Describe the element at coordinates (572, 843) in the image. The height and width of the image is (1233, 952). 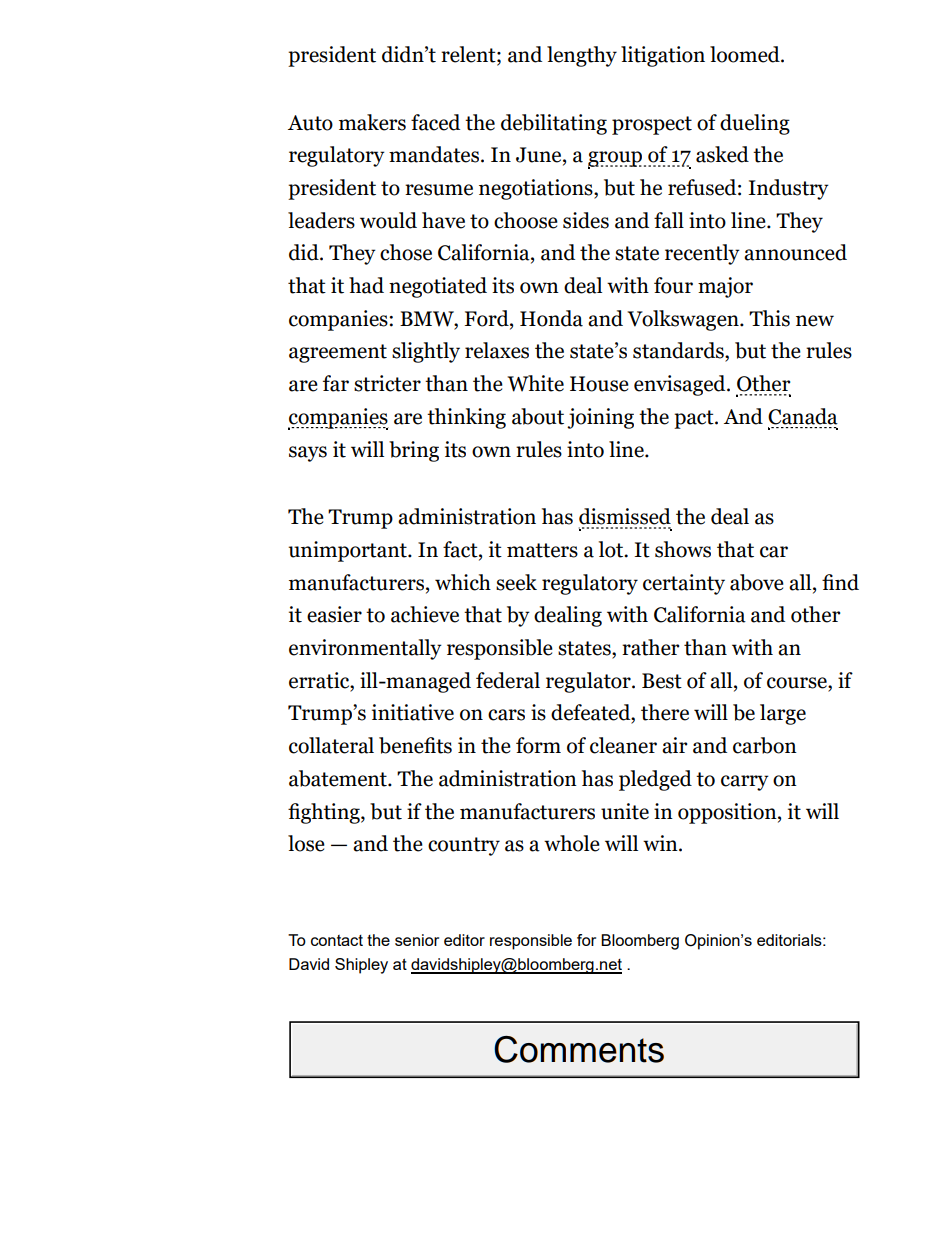
I see `whole` at that location.
